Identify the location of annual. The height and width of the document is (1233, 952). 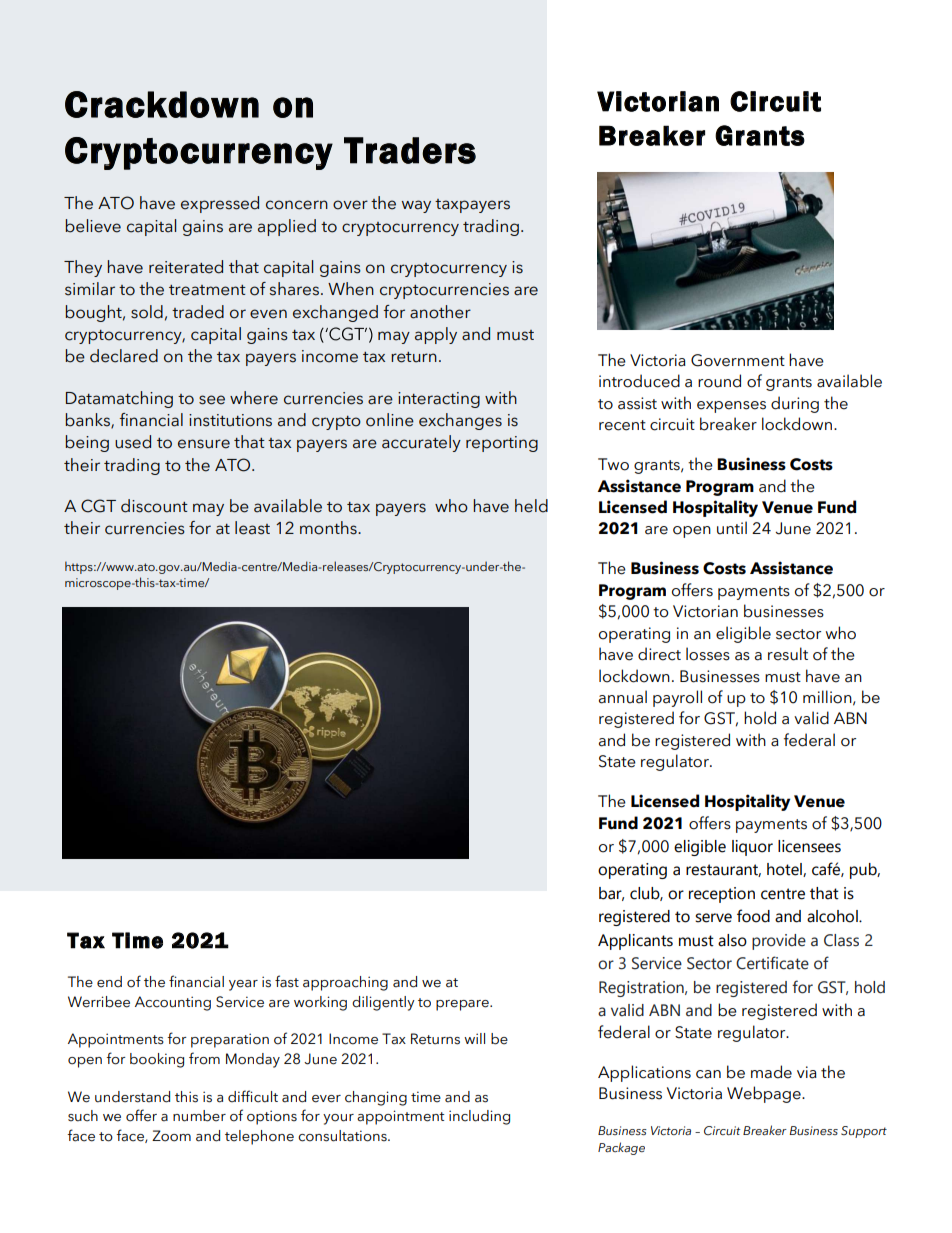
(623, 697).
